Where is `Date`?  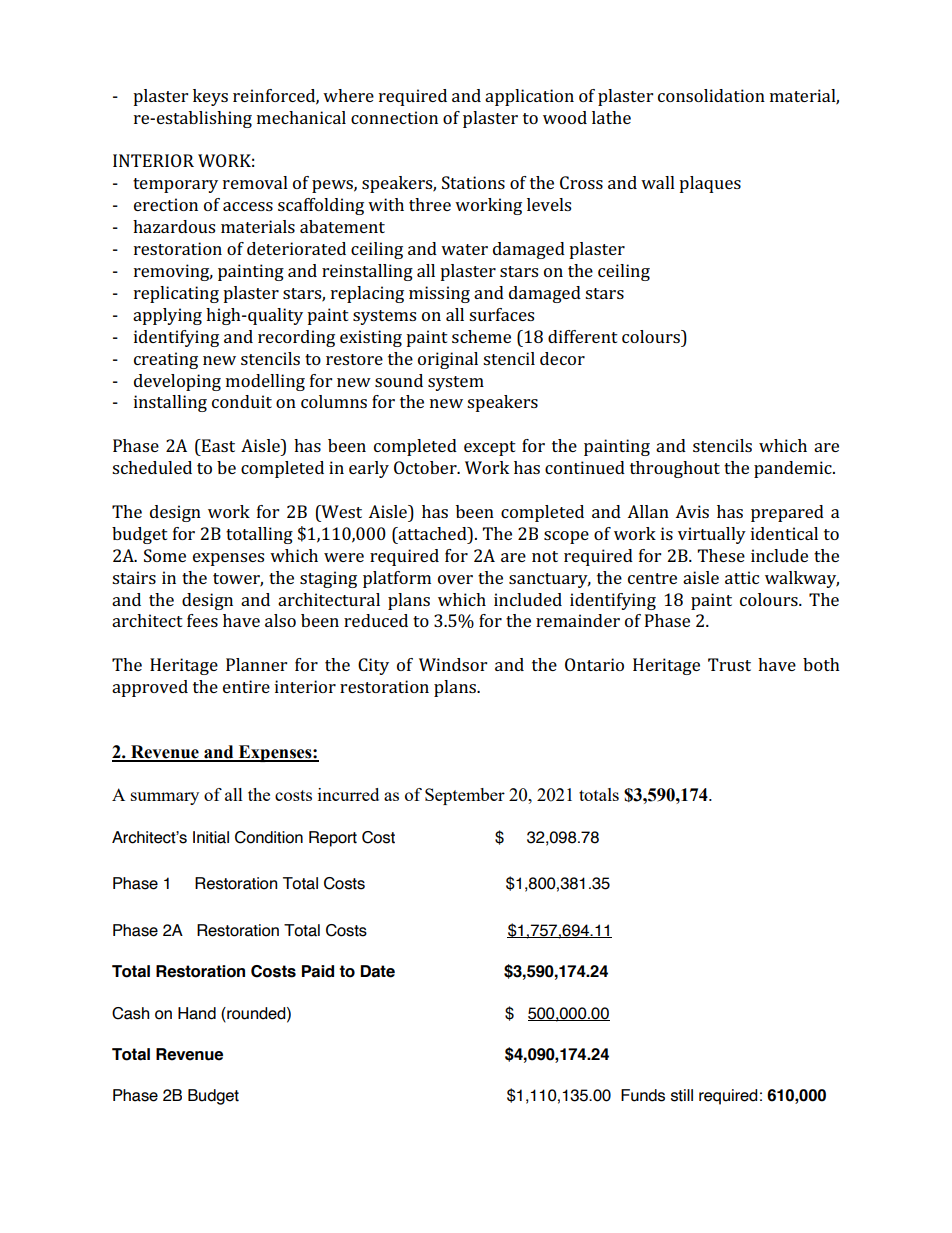
Date is located at coordinates (377, 971).
